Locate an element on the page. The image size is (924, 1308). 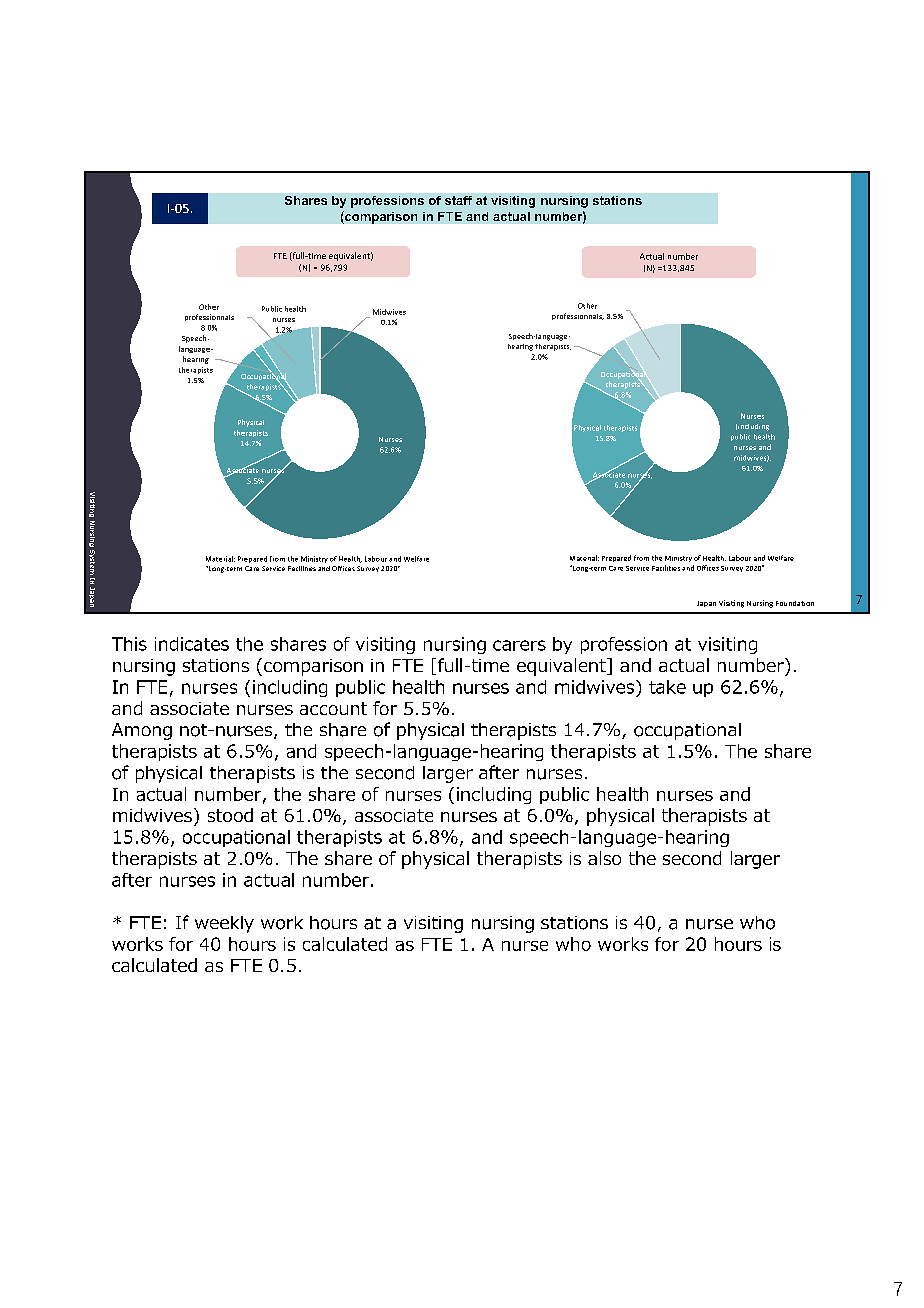
weekly is located at coordinates (224, 924).
